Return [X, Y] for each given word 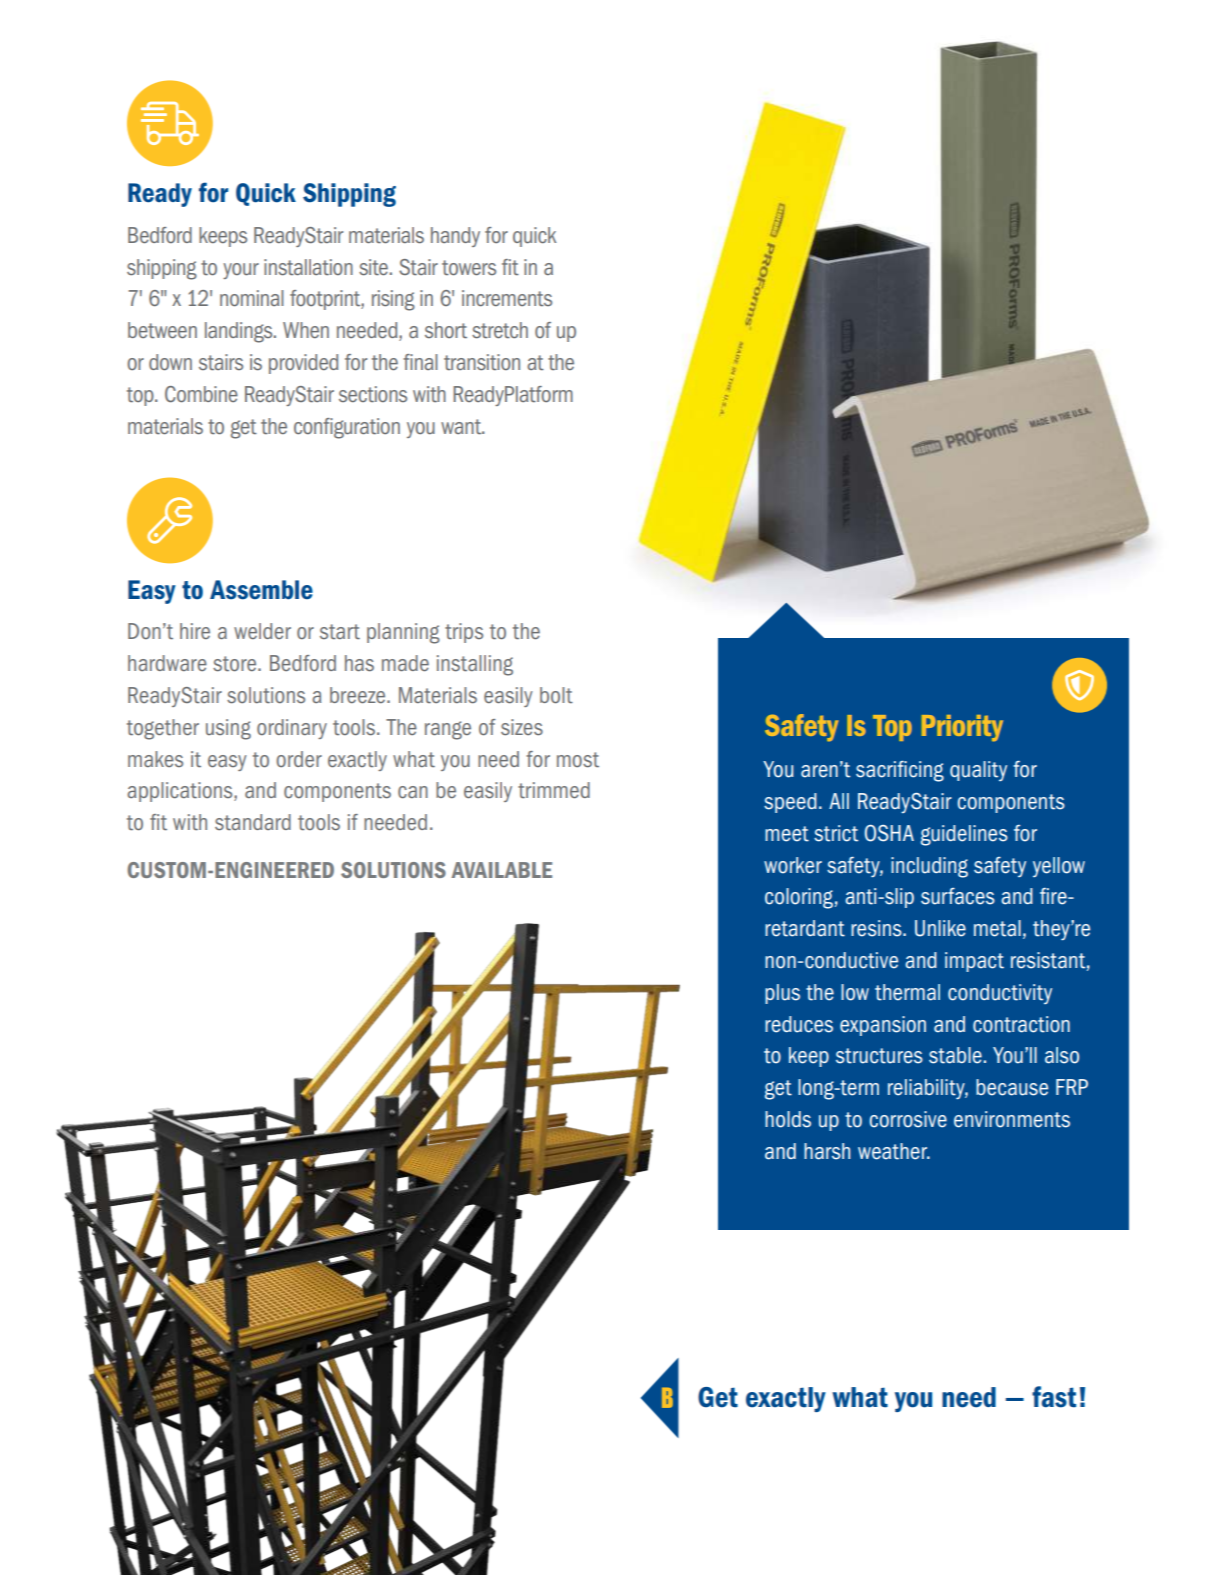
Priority [962, 728]
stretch [500, 330]
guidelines [964, 835]
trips [464, 633]
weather [893, 1151]
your [241, 271]
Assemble [261, 590]
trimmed [554, 790]
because [1012, 1087]
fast [1054, 1397]
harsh [827, 1151]
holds [788, 1119]
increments [507, 298]
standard [253, 822]
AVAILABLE [501, 870]
